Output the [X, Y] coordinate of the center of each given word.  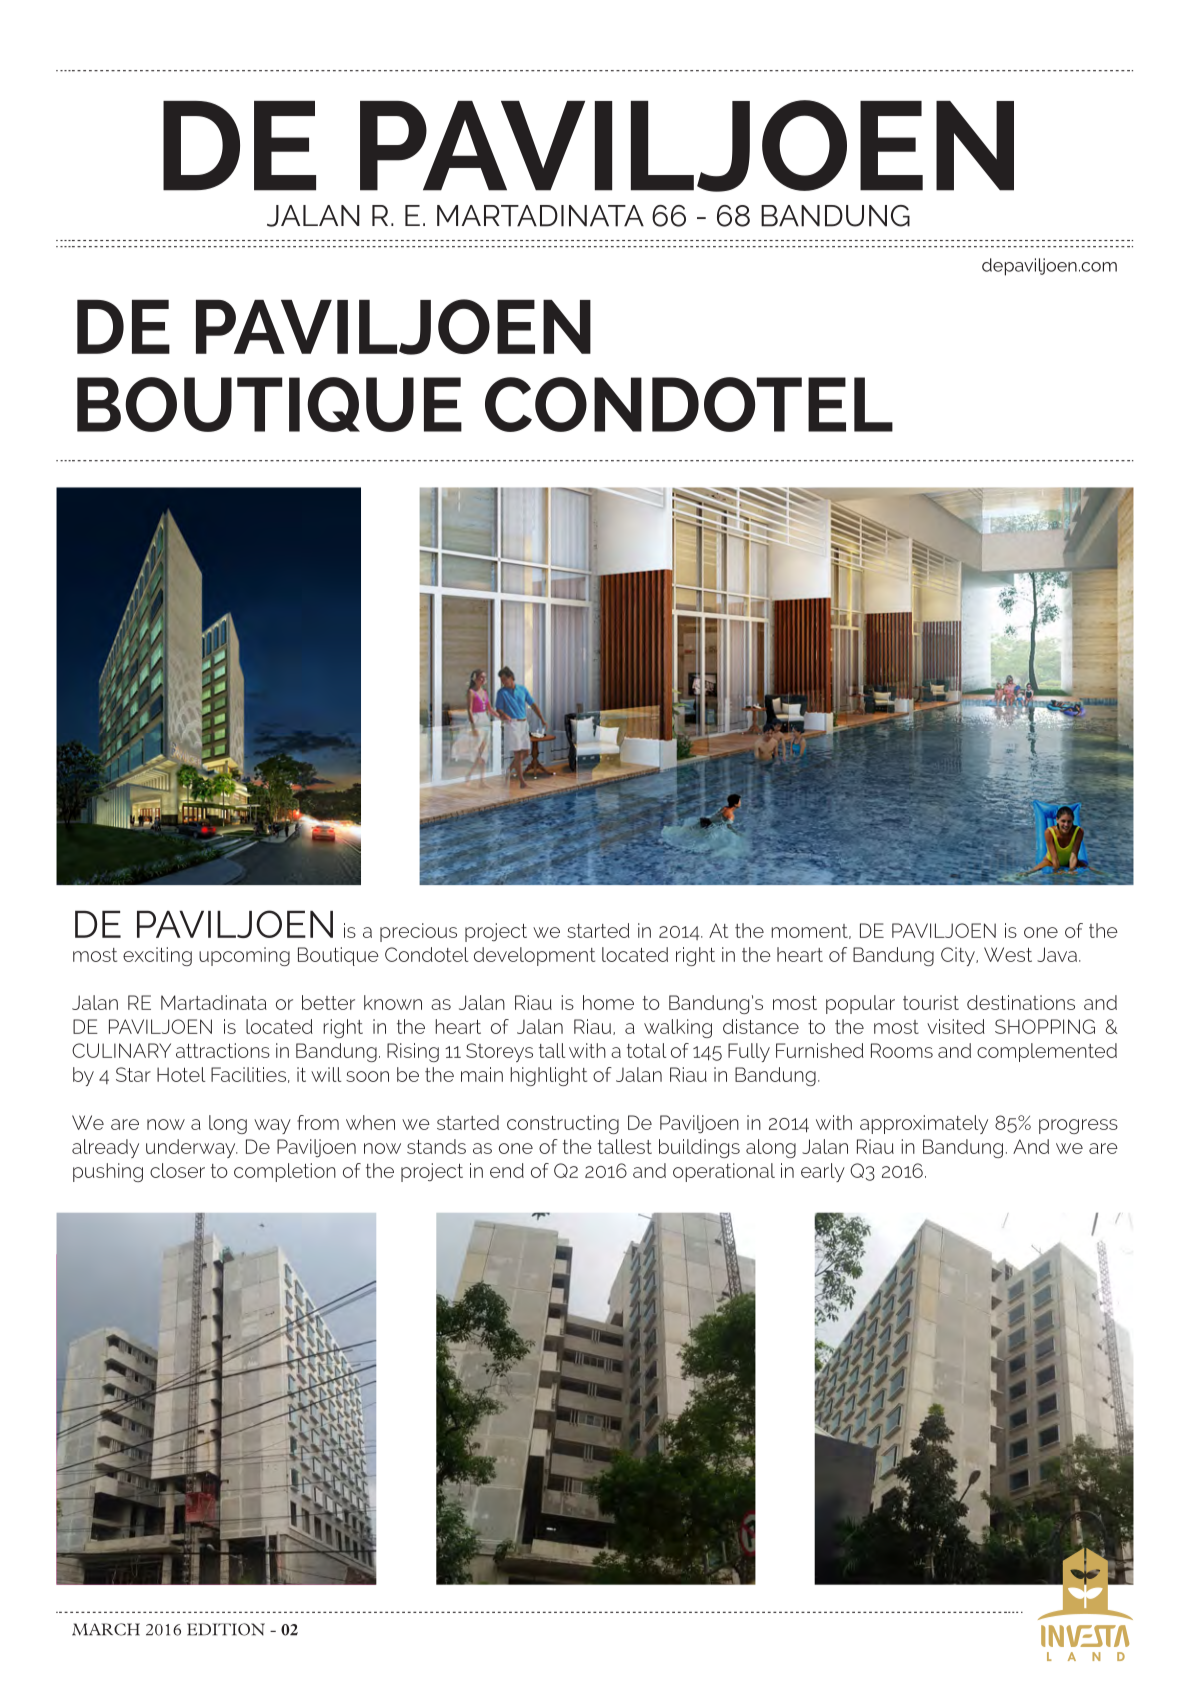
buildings [699, 1148]
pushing [108, 1172]
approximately [924, 1124]
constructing [563, 1124]
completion [285, 1172]
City [959, 956]
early [823, 1172]
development [534, 956]
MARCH [106, 1629]
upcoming [244, 956]
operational [724, 1172]
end [507, 1170]
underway [192, 1148]
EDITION [226, 1629]
